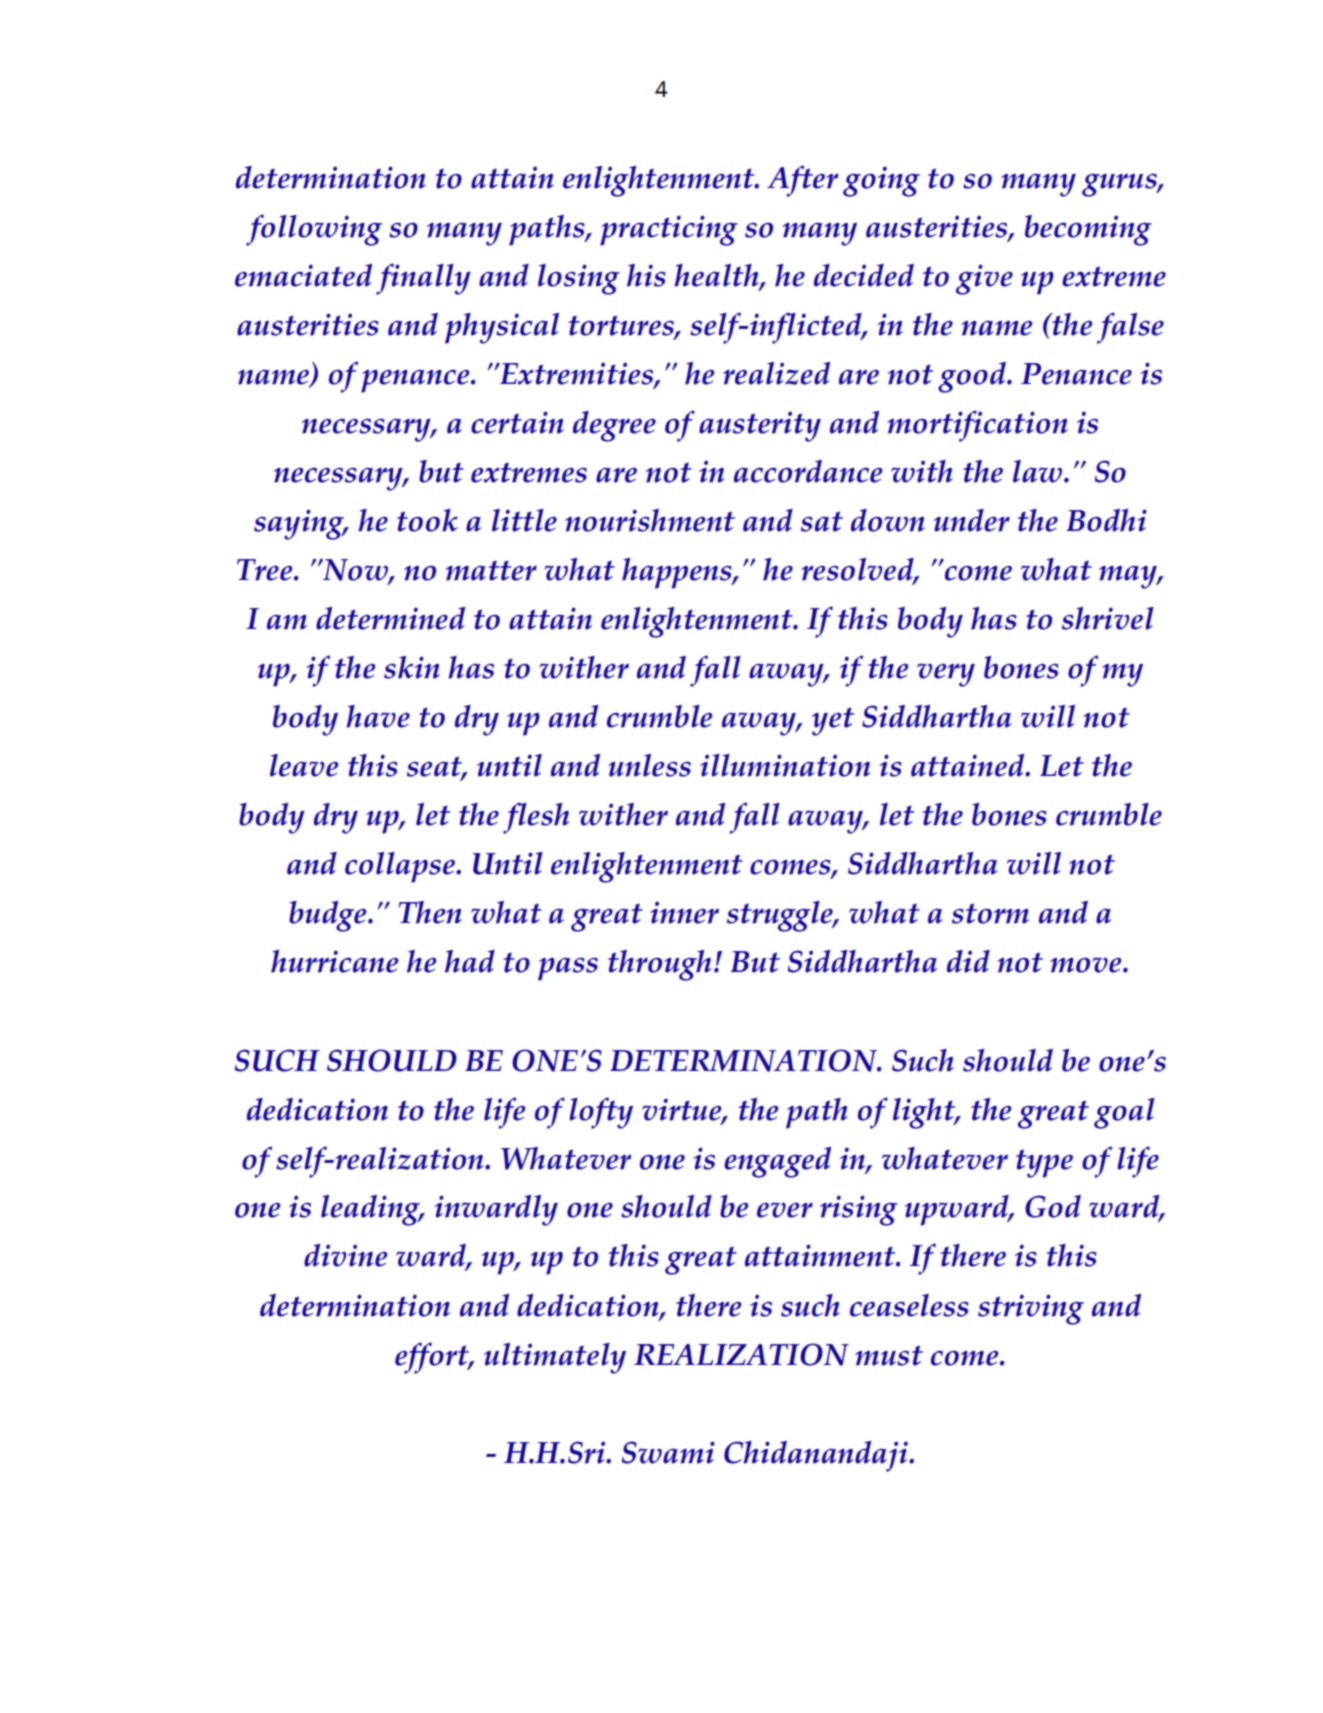 This image has width=1323, height=1713. I want to click on storm, so click(990, 913).
